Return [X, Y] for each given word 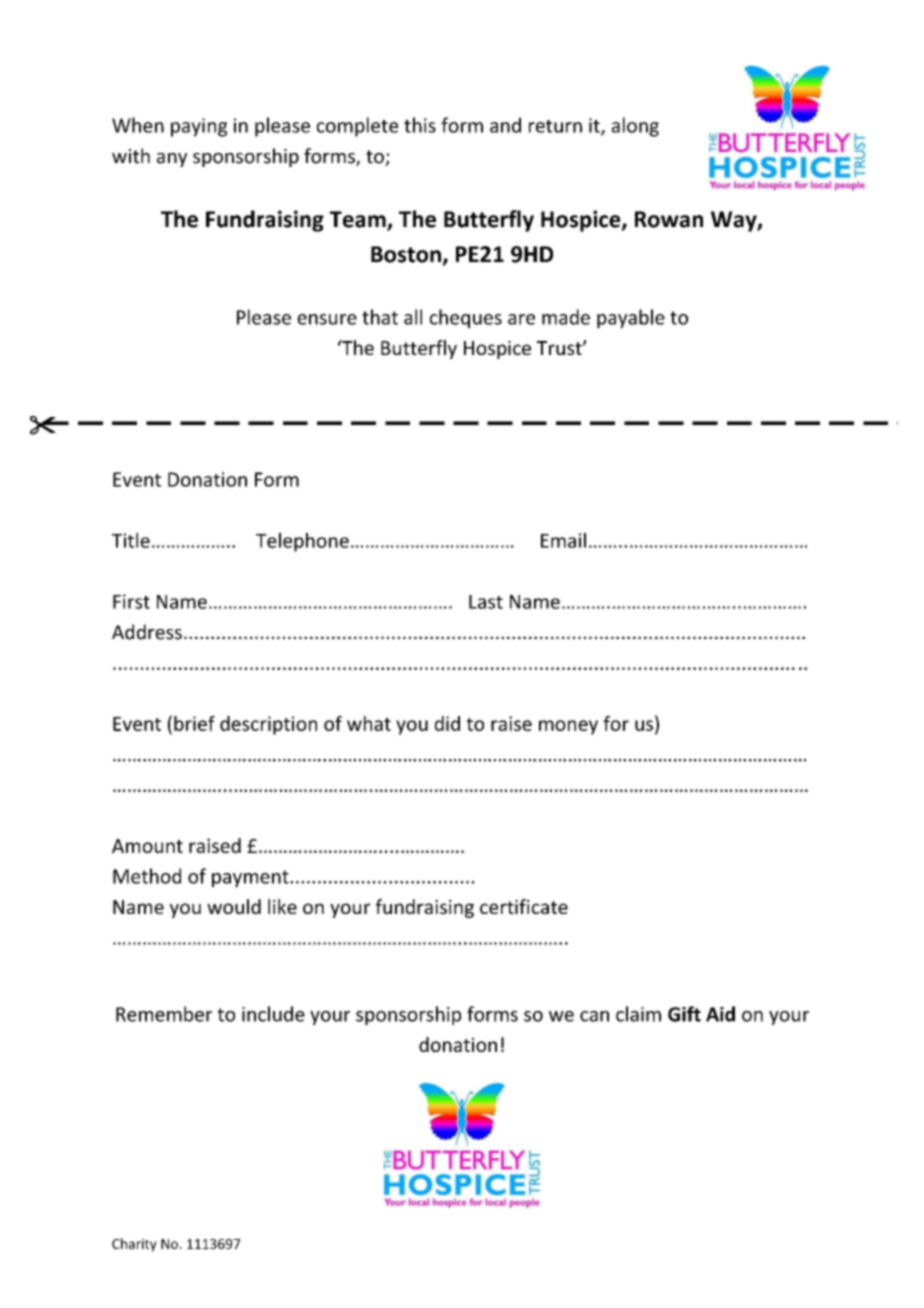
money [568, 727]
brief [194, 723]
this [420, 125]
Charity [134, 1245]
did [447, 723]
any [172, 160]
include [273, 1014]
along [635, 127]
